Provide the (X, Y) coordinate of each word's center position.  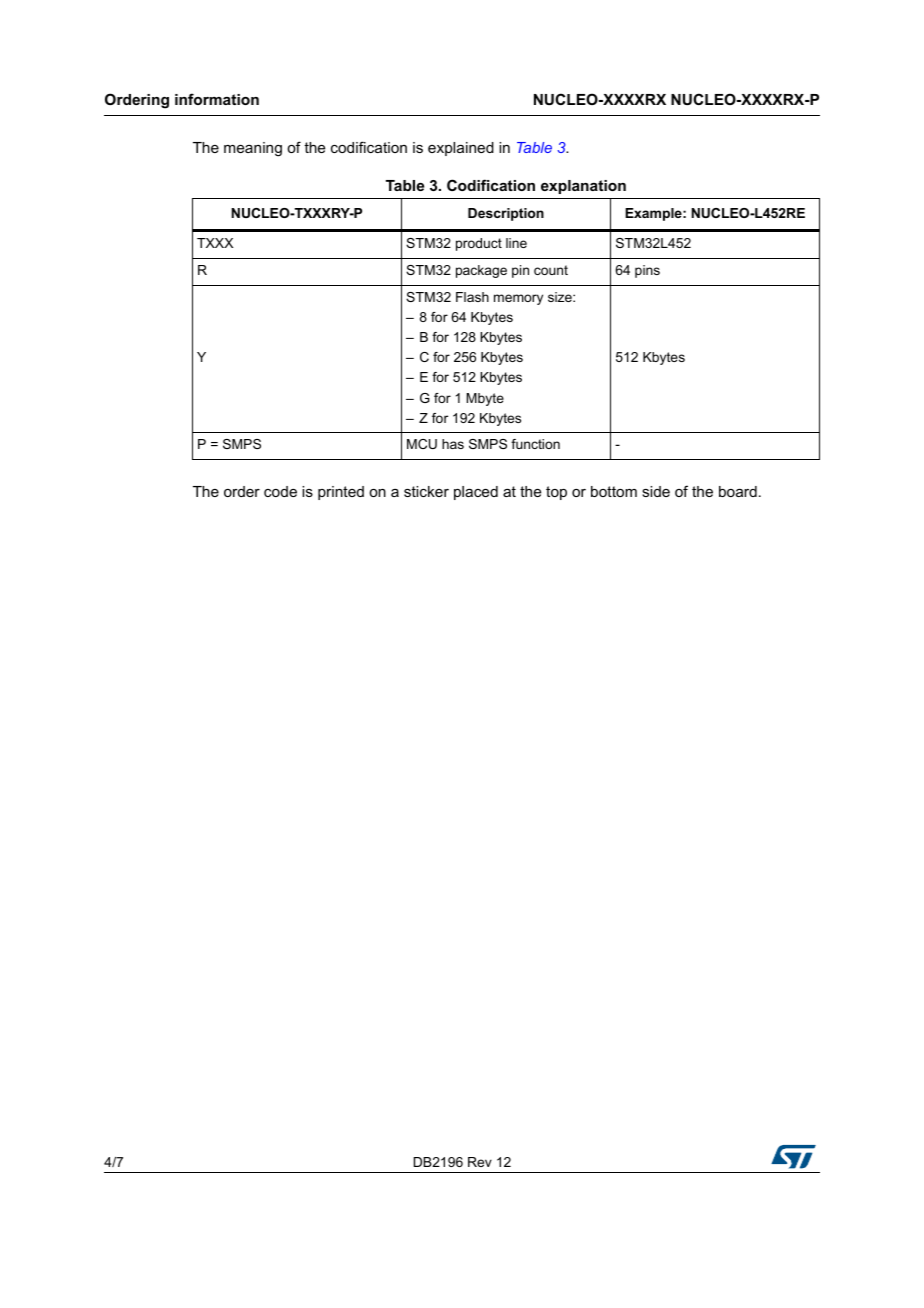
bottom (614, 491)
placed (476, 493)
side (656, 491)
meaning (253, 149)
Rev (480, 1162)
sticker (426, 491)
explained (461, 149)
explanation (583, 187)
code (280, 491)
